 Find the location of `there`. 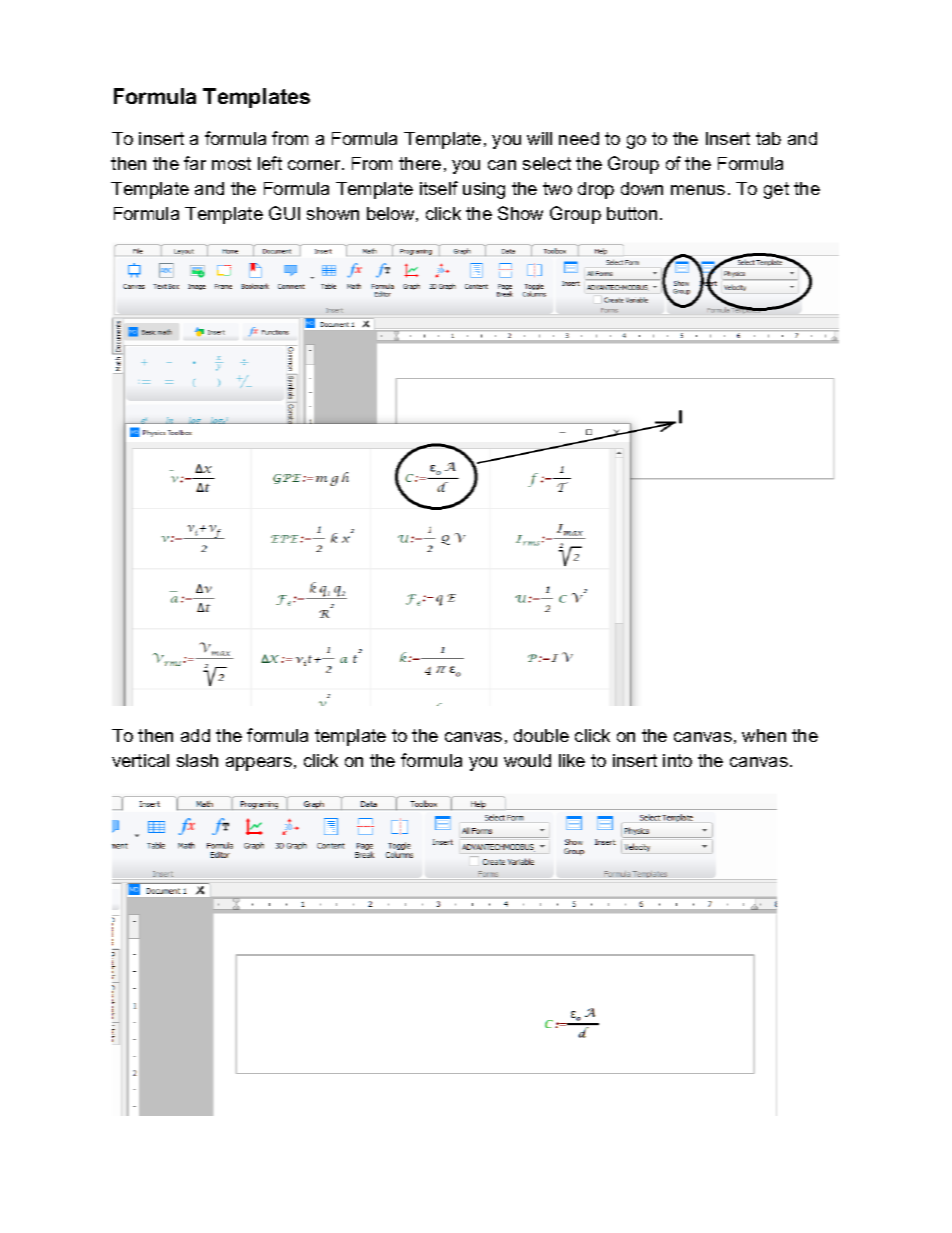

there is located at coordinates (420, 163).
